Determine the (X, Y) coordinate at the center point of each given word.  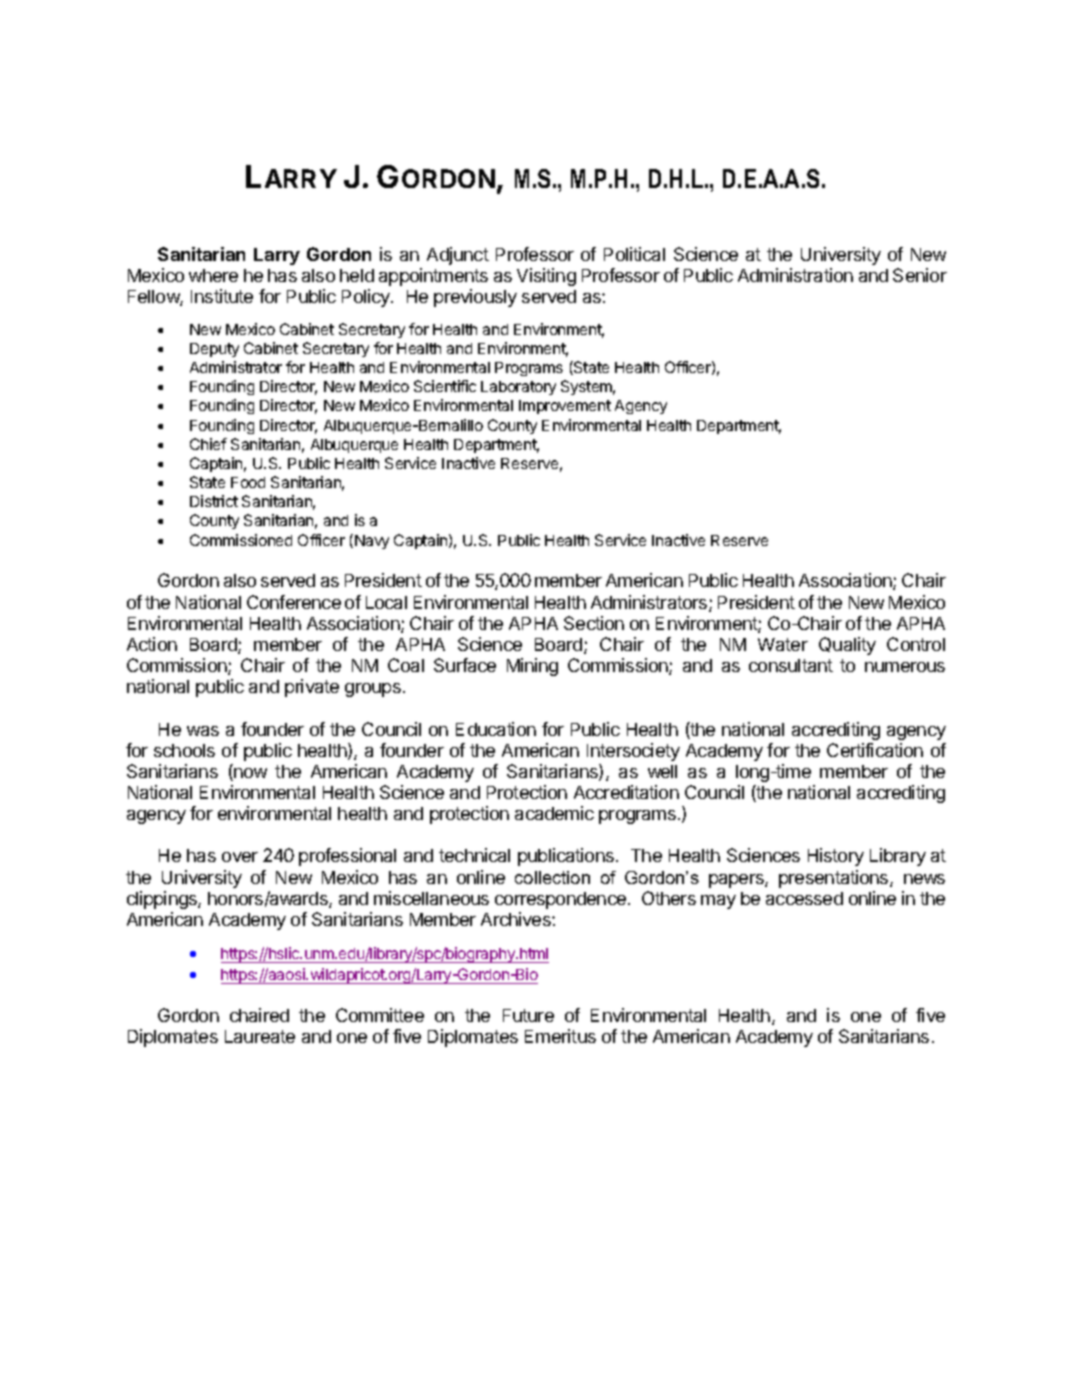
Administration (795, 275)
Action (152, 644)
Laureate (260, 1036)
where (213, 275)
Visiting (546, 277)
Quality (847, 646)
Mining (532, 667)
